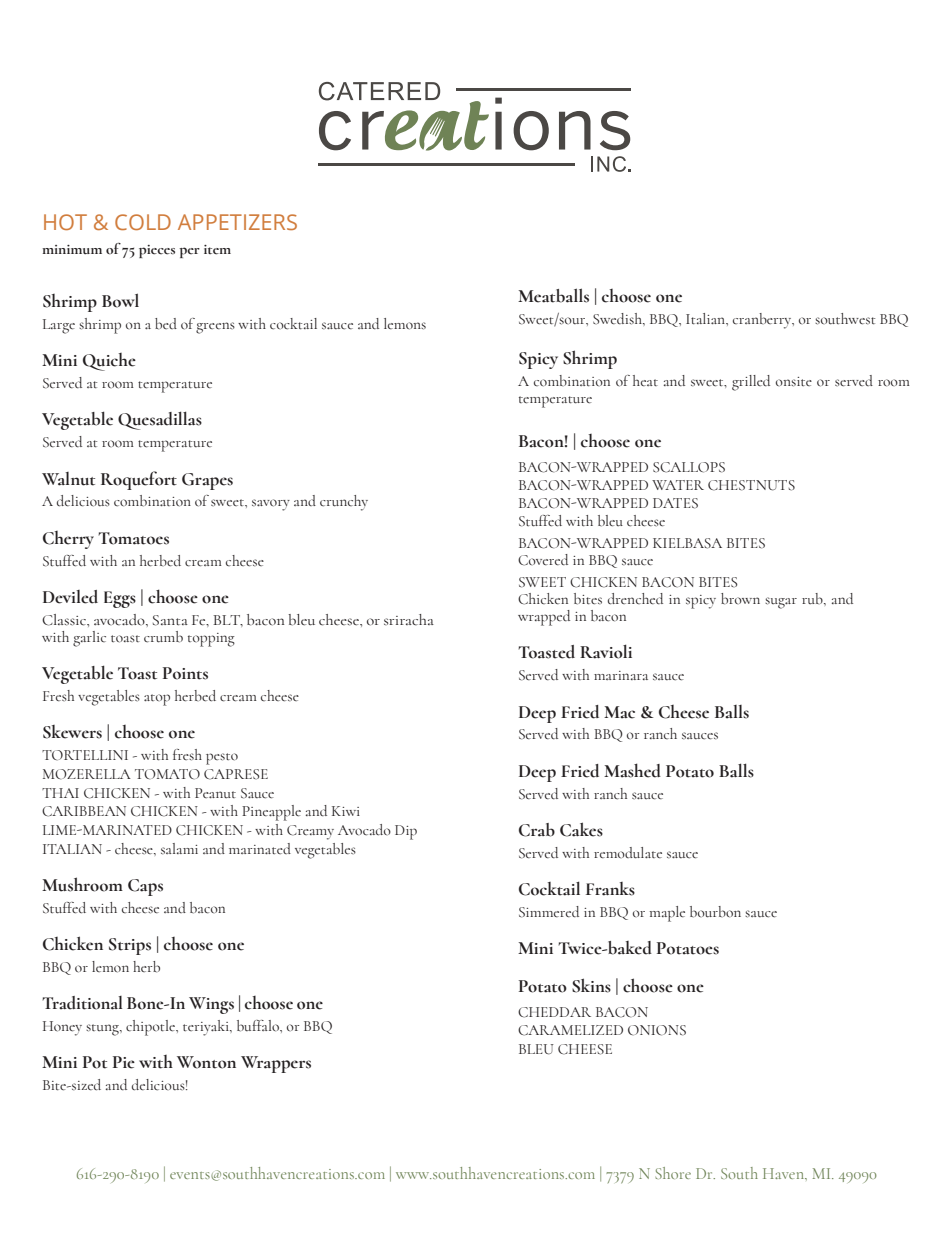 Image resolution: width=952 pixels, height=1233 pixels. I want to click on Wonton, so click(206, 1062).
